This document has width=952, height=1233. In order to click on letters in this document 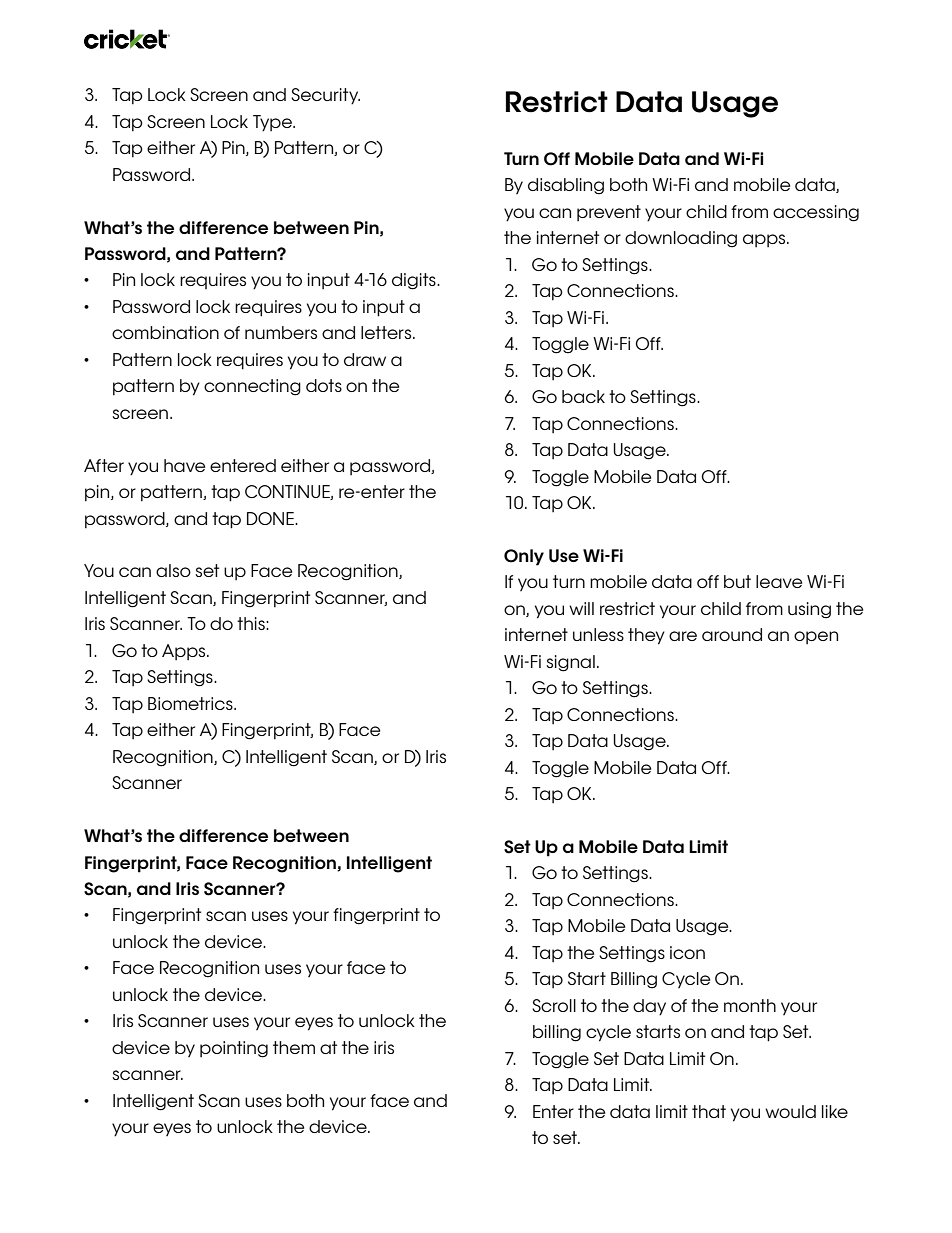, I will do `click(387, 332)`.
